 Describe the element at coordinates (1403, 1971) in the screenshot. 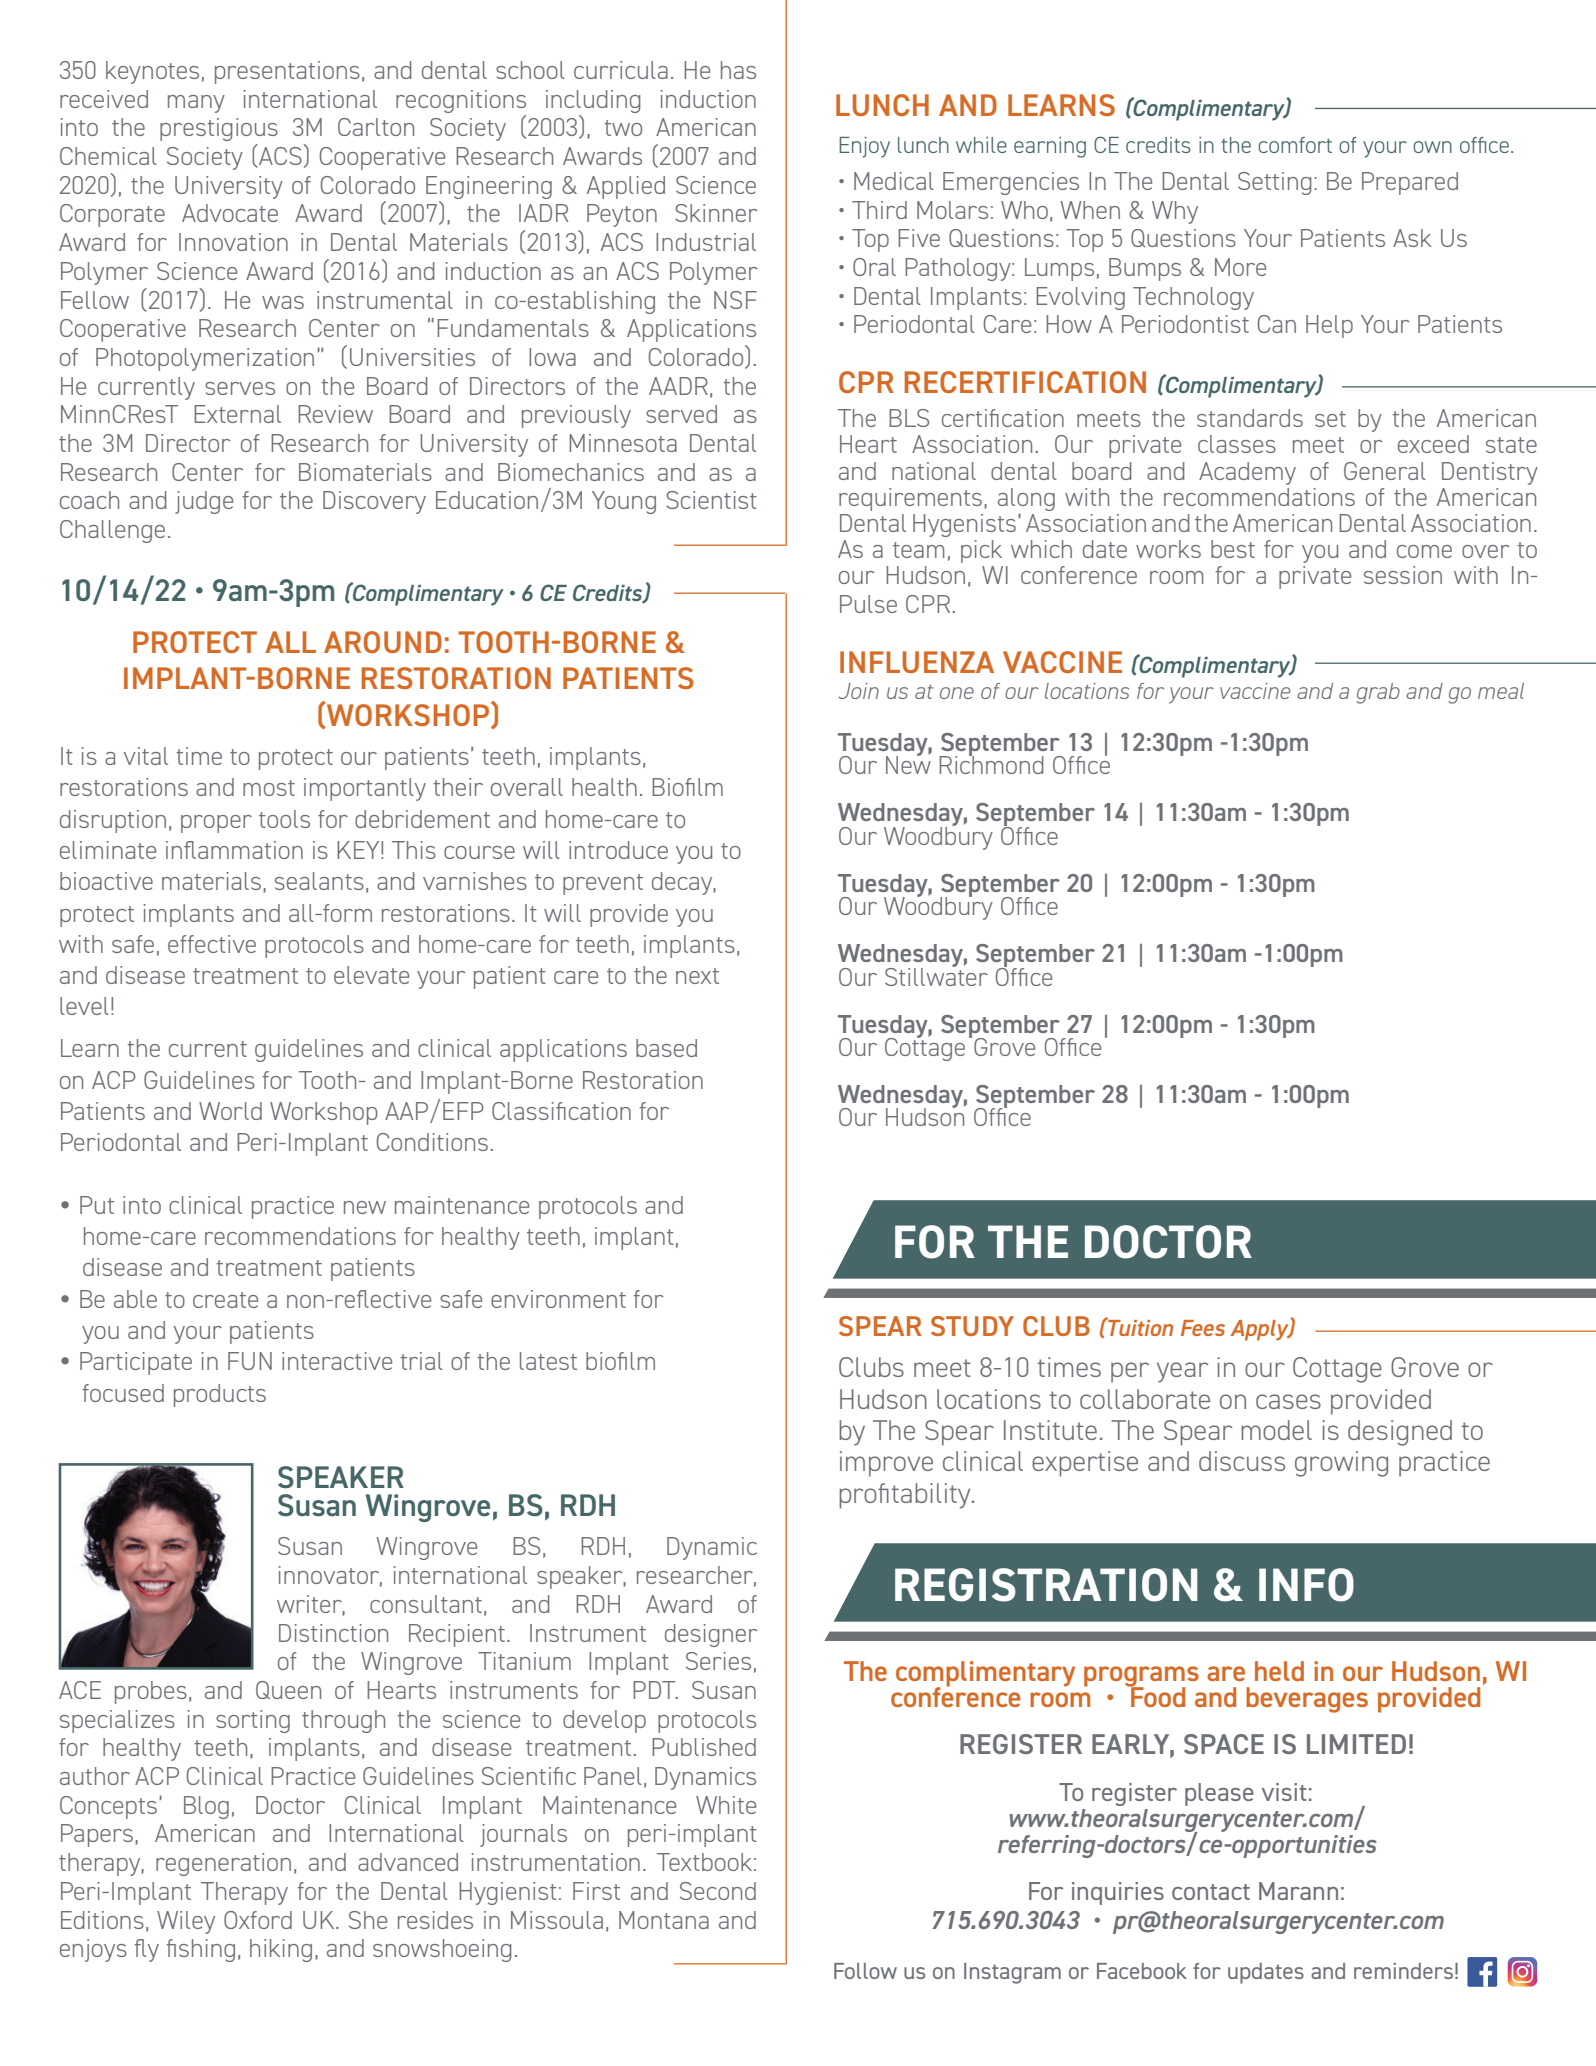

I see `reminders` at that location.
